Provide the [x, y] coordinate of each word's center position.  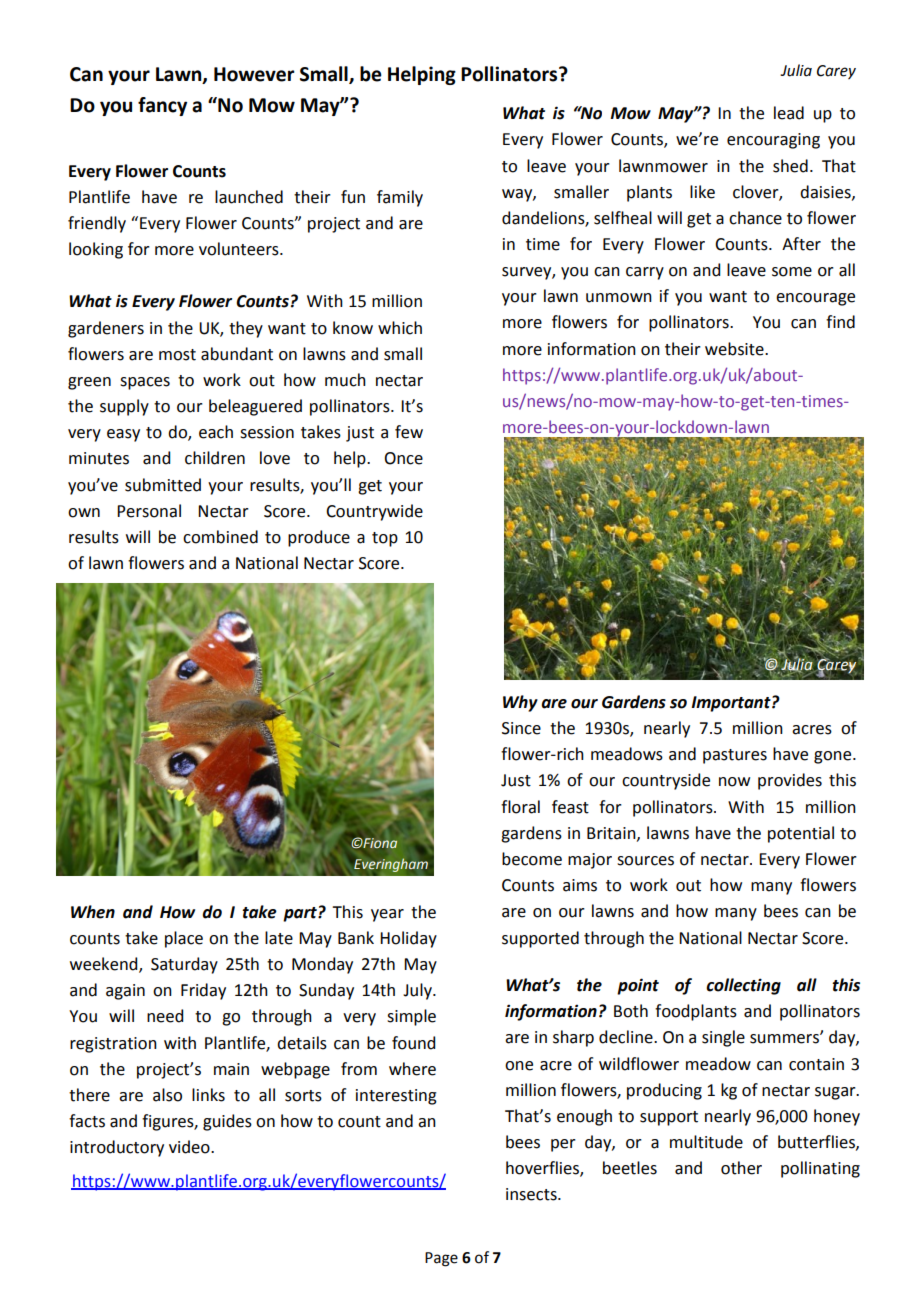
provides [790, 781]
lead [789, 113]
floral [520, 807]
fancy [162, 106]
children [215, 458]
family [400, 198]
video [190, 1147]
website [735, 349]
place [184, 939]
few [409, 432]
